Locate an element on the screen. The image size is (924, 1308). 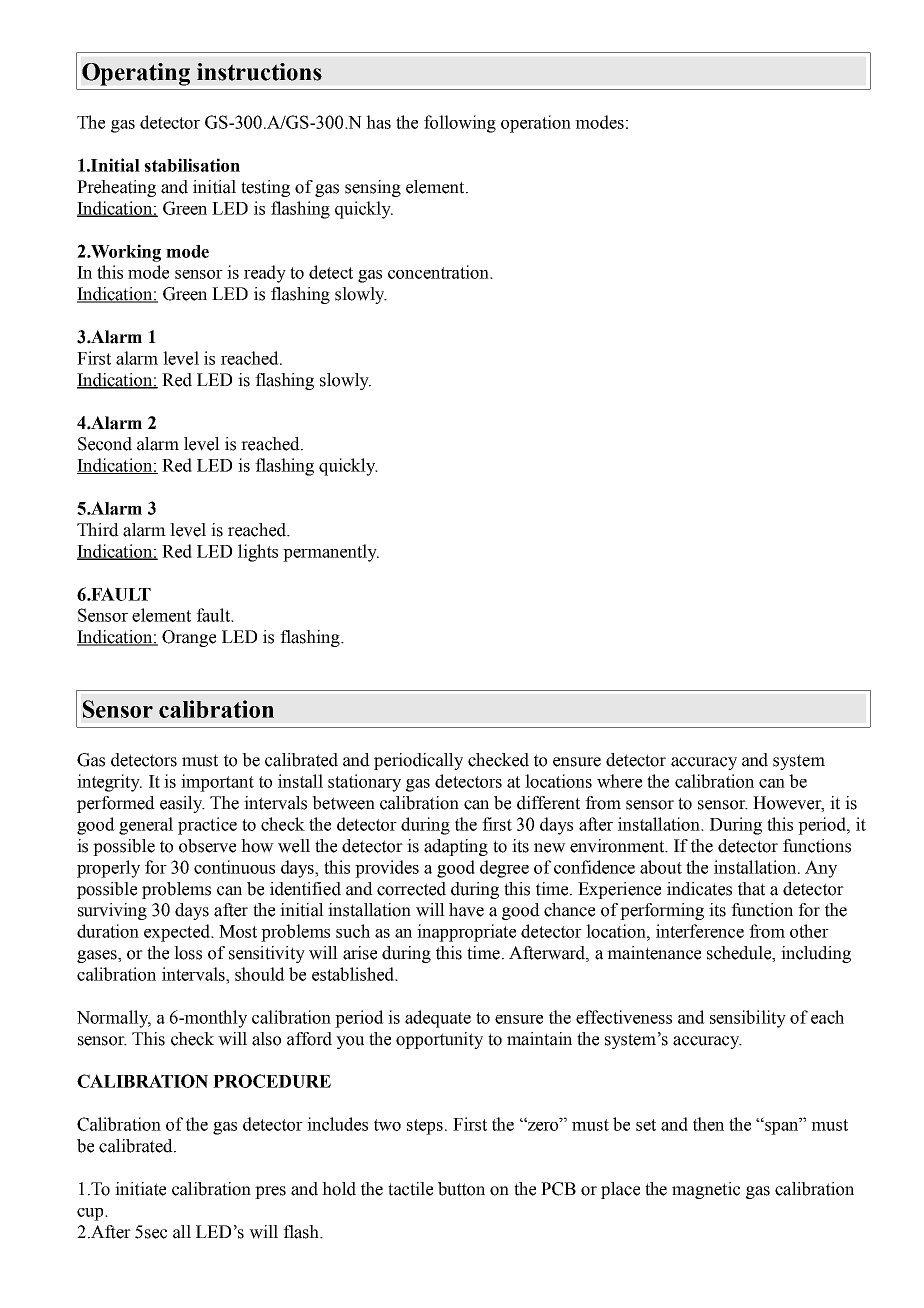
adapting is located at coordinates (456, 847).
